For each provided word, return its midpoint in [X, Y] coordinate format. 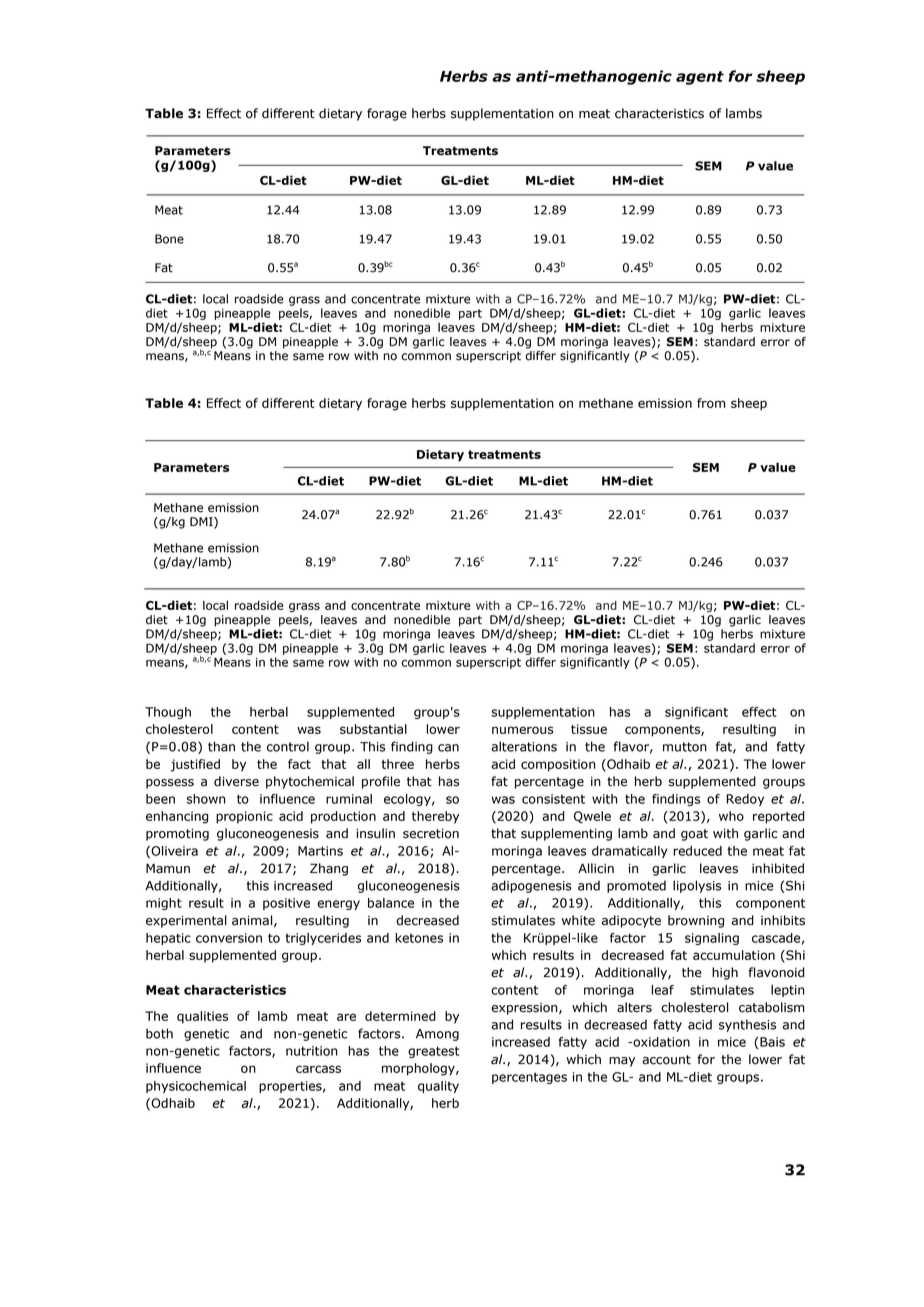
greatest [433, 1052]
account [666, 1060]
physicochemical [196, 1087]
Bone [169, 239]
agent [700, 78]
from [711, 403]
